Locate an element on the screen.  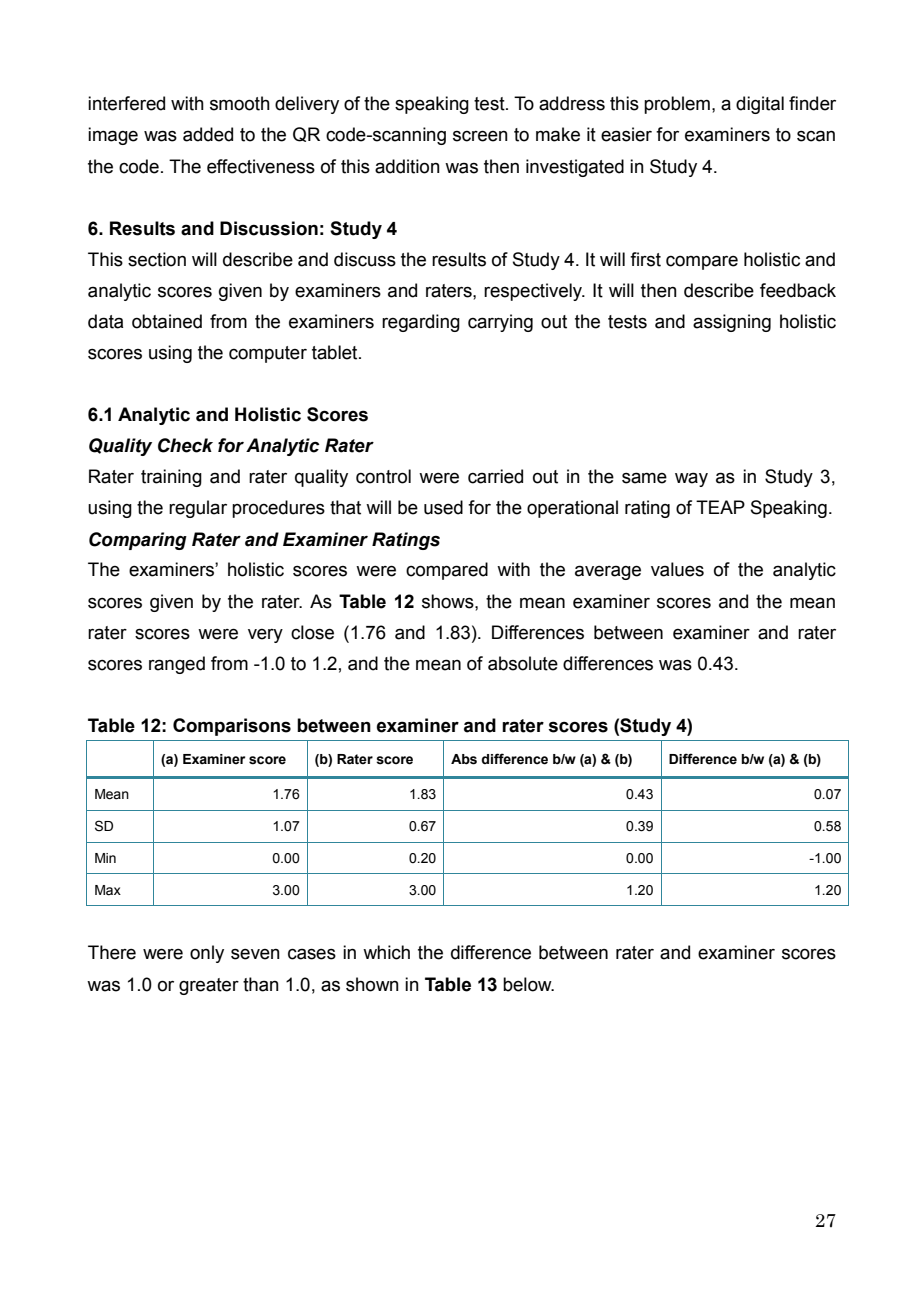
ranged is located at coordinates (177, 665).
